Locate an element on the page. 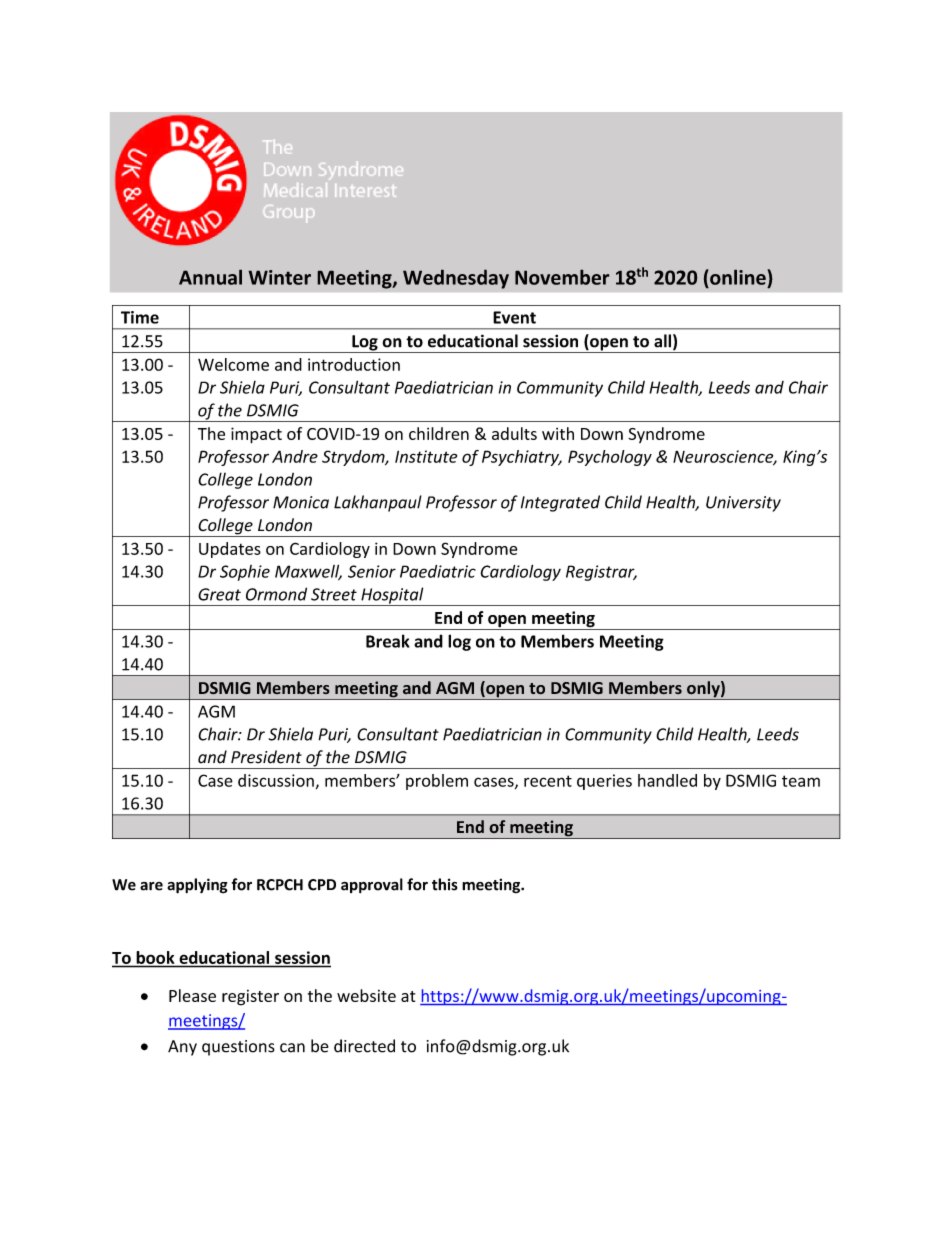 The width and height of the page is (952, 1233). University is located at coordinates (743, 504).
